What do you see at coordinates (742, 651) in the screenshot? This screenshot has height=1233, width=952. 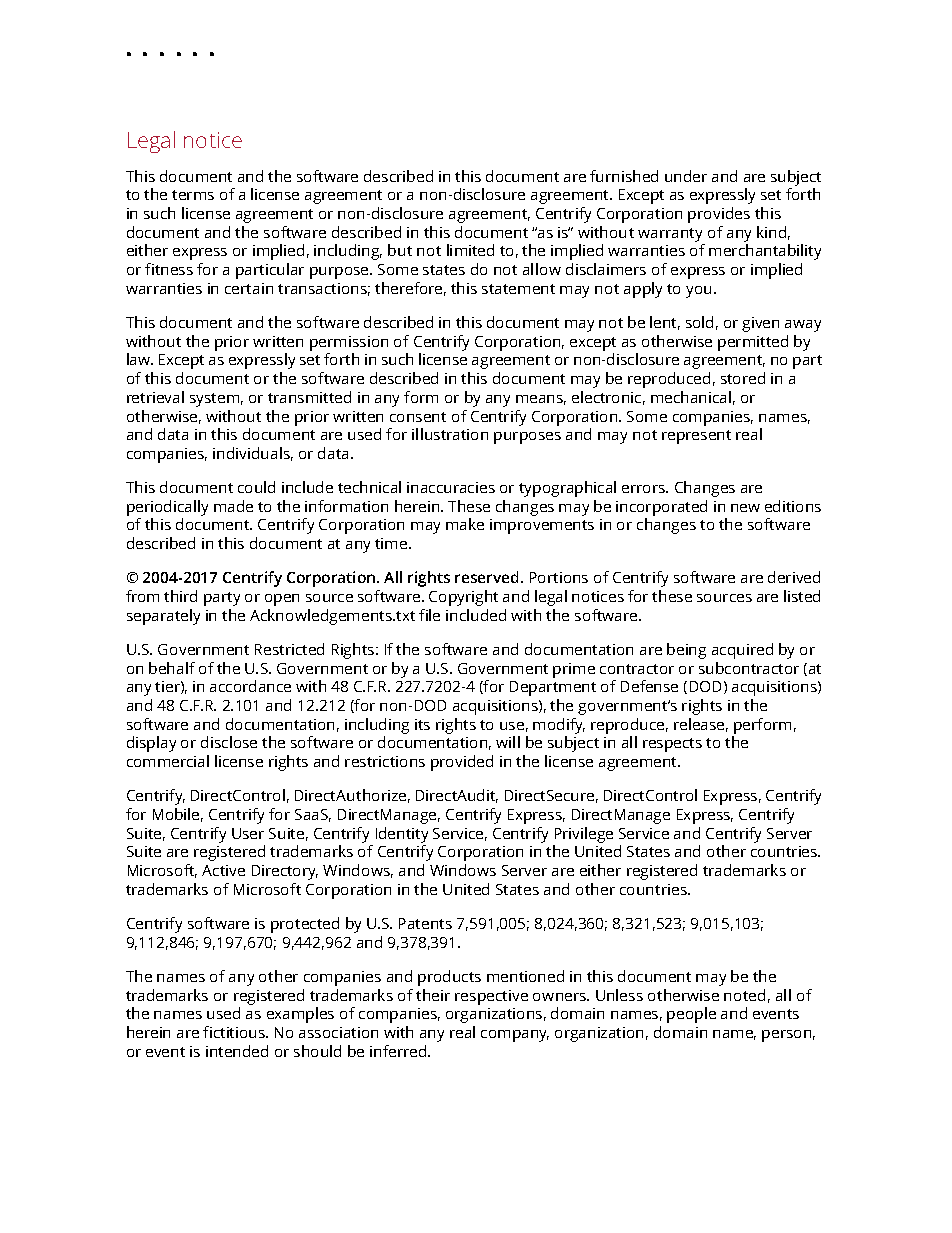 I see `acquired` at bounding box center [742, 651].
